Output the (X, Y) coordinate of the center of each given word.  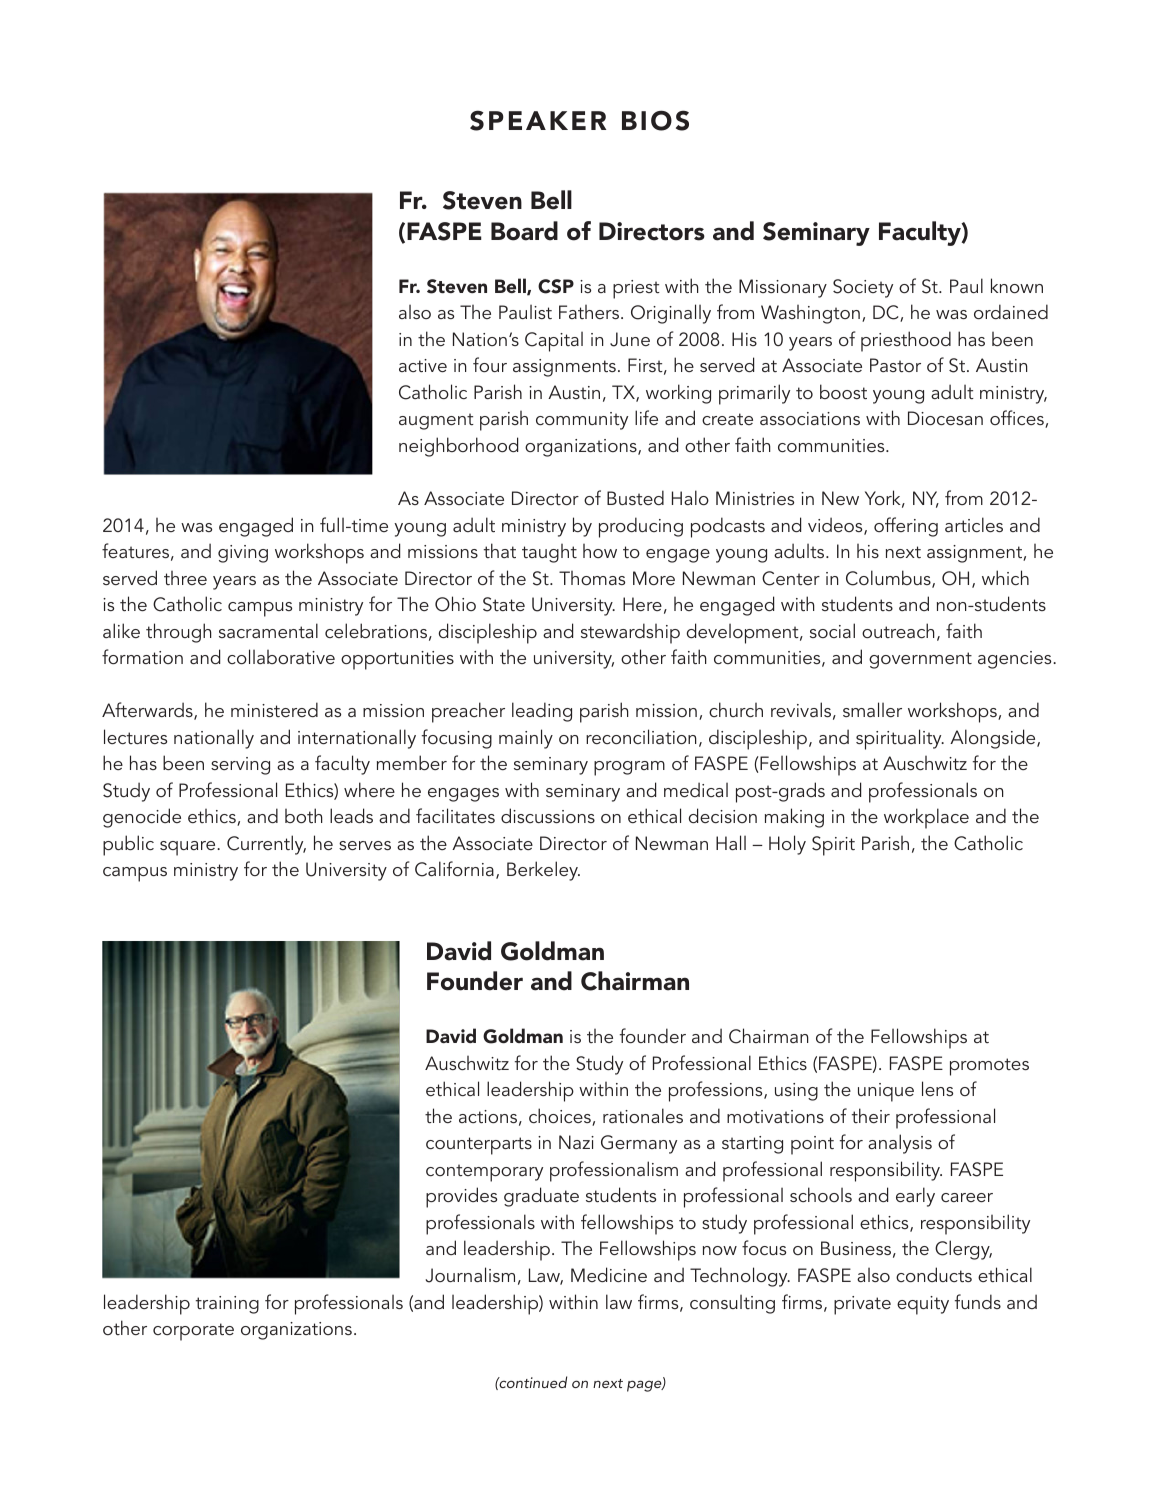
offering (906, 527)
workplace (926, 818)
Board (524, 231)
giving (243, 554)
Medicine (609, 1274)
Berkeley (543, 871)
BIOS (655, 120)
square (189, 848)
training (227, 1305)
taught (549, 553)
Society (863, 288)
